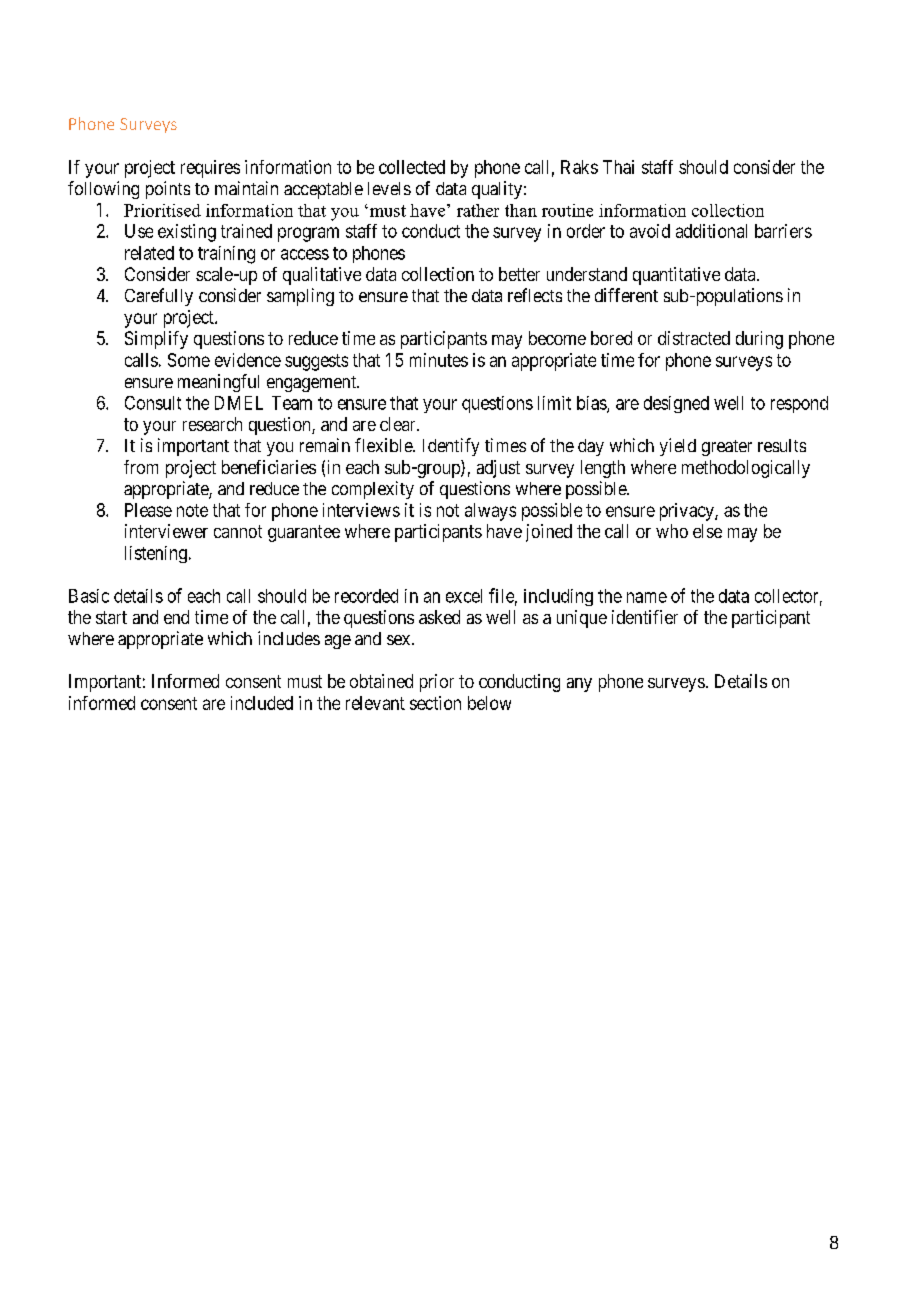 This screenshot has height=1308, width=924. Describe the element at coordinates (618, 167) in the screenshot. I see `Thai` at that location.
